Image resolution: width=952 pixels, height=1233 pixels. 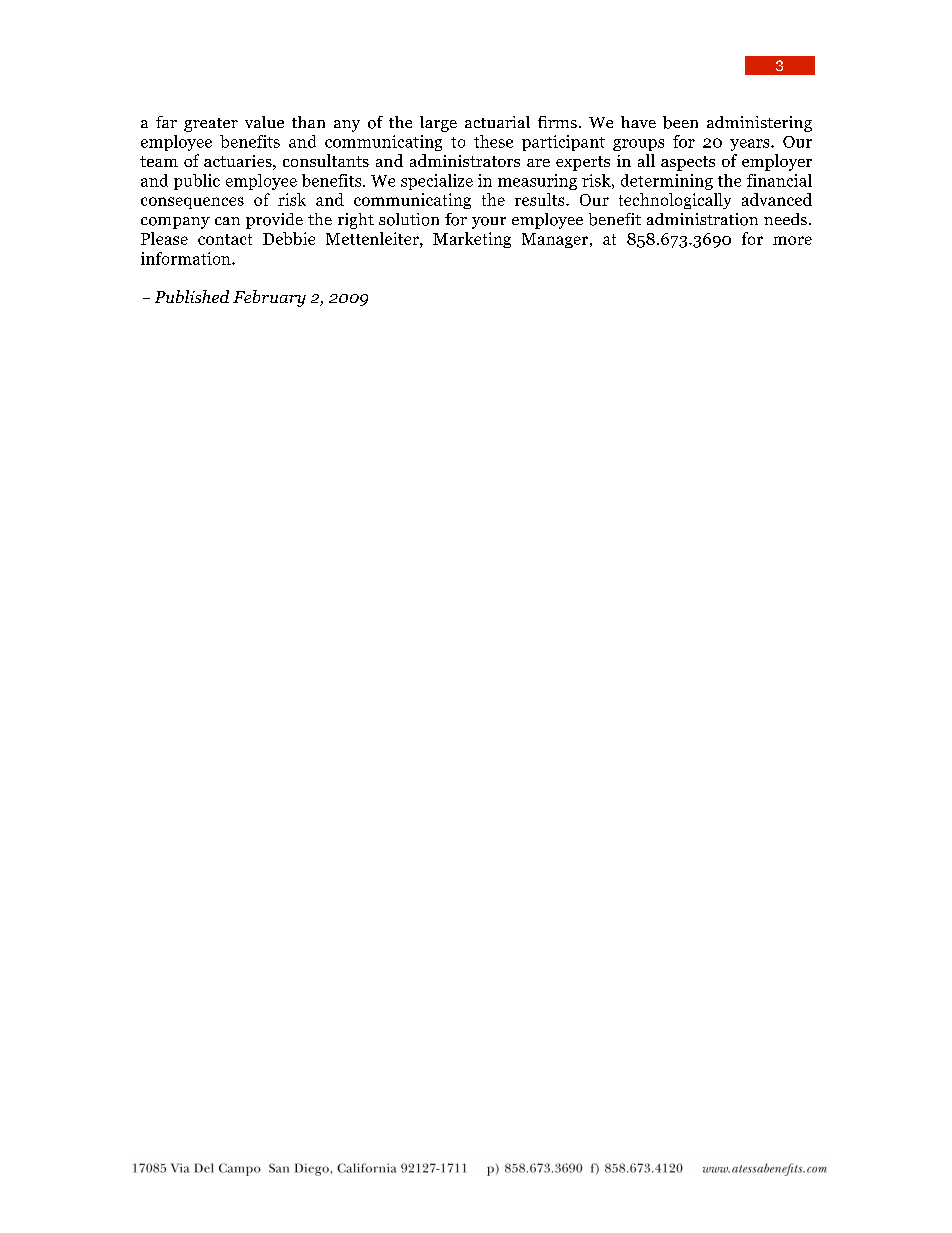 I want to click on February, so click(x=269, y=298).
